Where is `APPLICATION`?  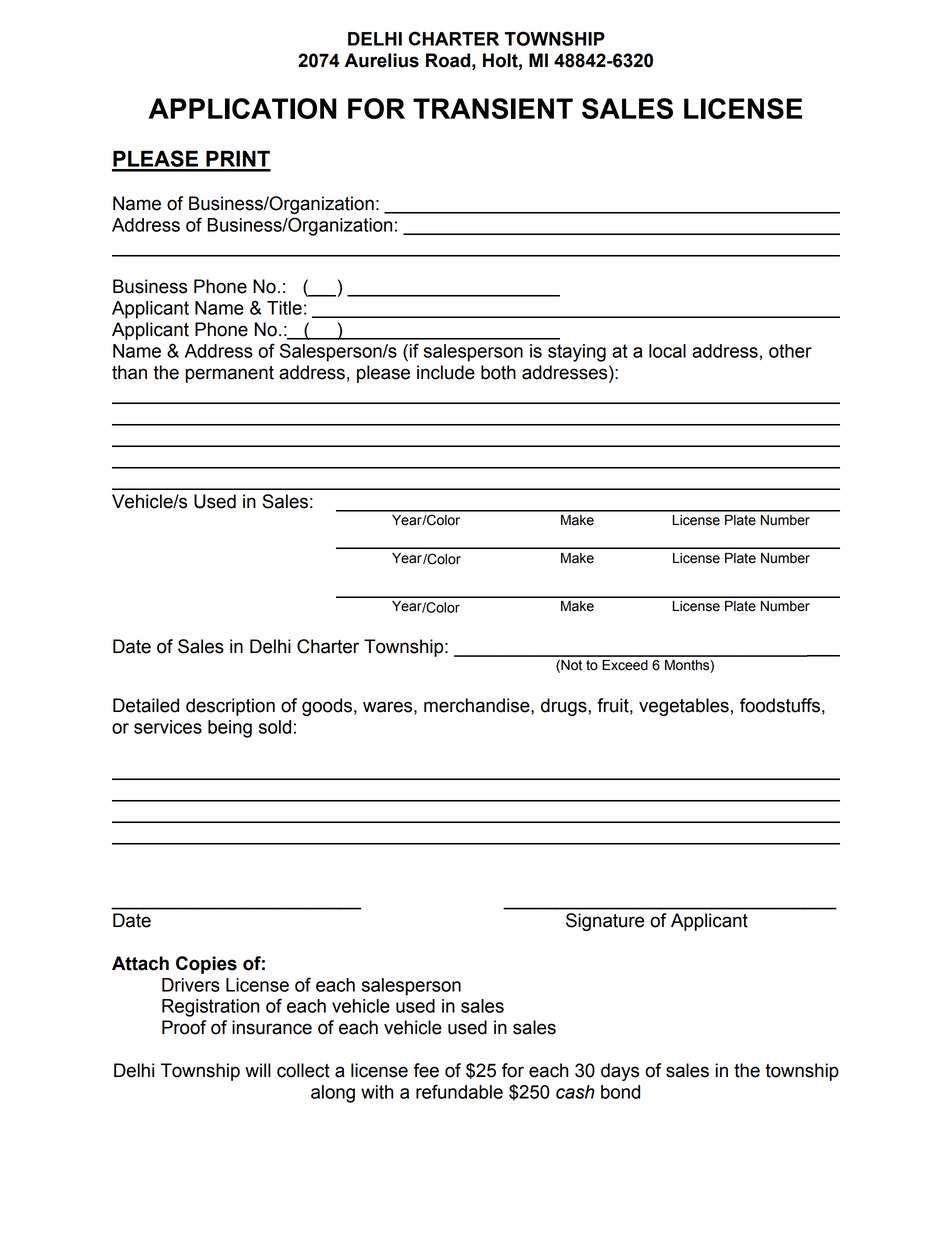
APPLICATION is located at coordinates (242, 108).
